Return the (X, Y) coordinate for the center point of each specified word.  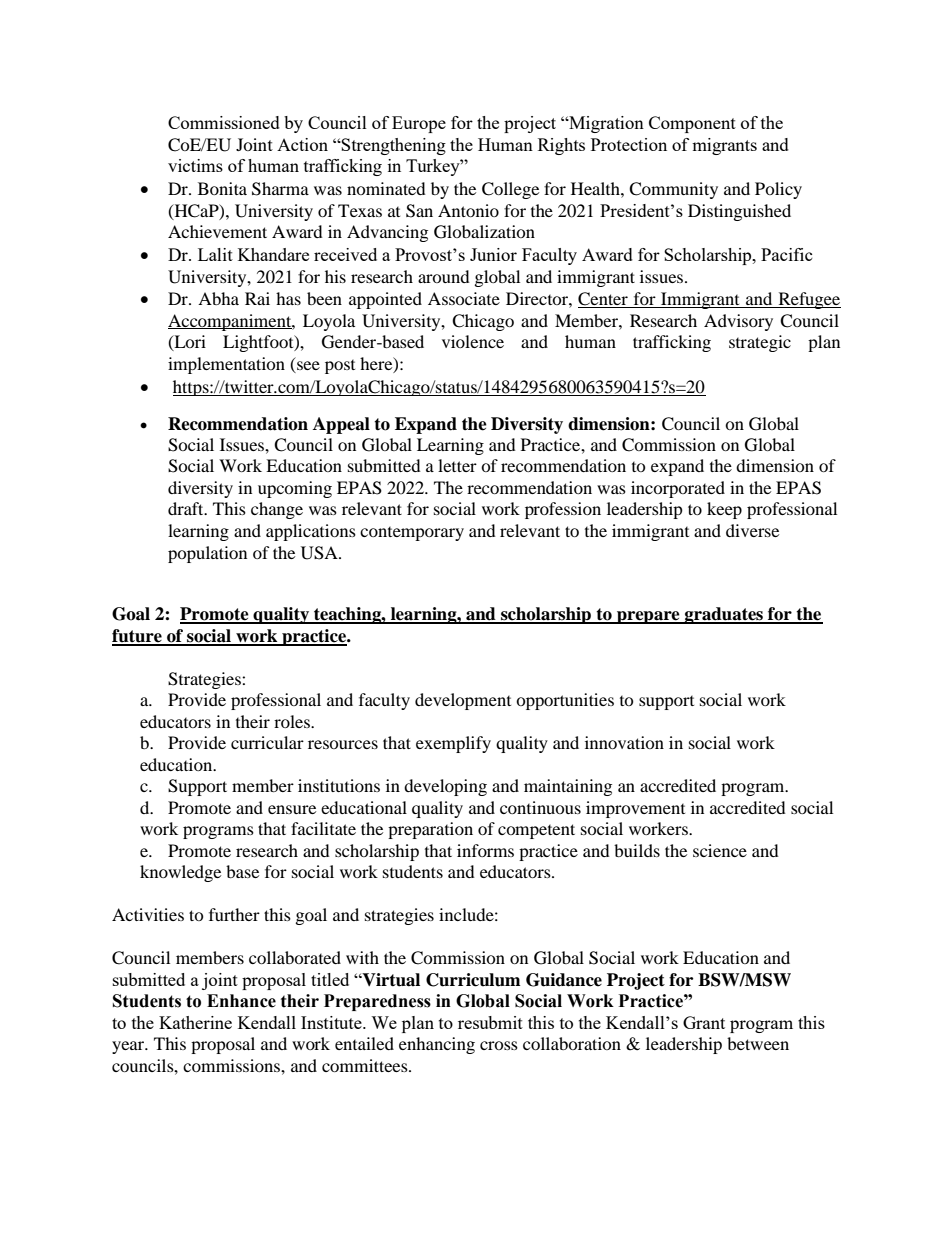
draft (187, 508)
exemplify (453, 744)
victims (195, 165)
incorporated (678, 489)
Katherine (195, 1022)
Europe (419, 124)
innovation (624, 742)
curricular (267, 742)
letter (457, 465)
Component (692, 124)
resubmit (490, 1022)
